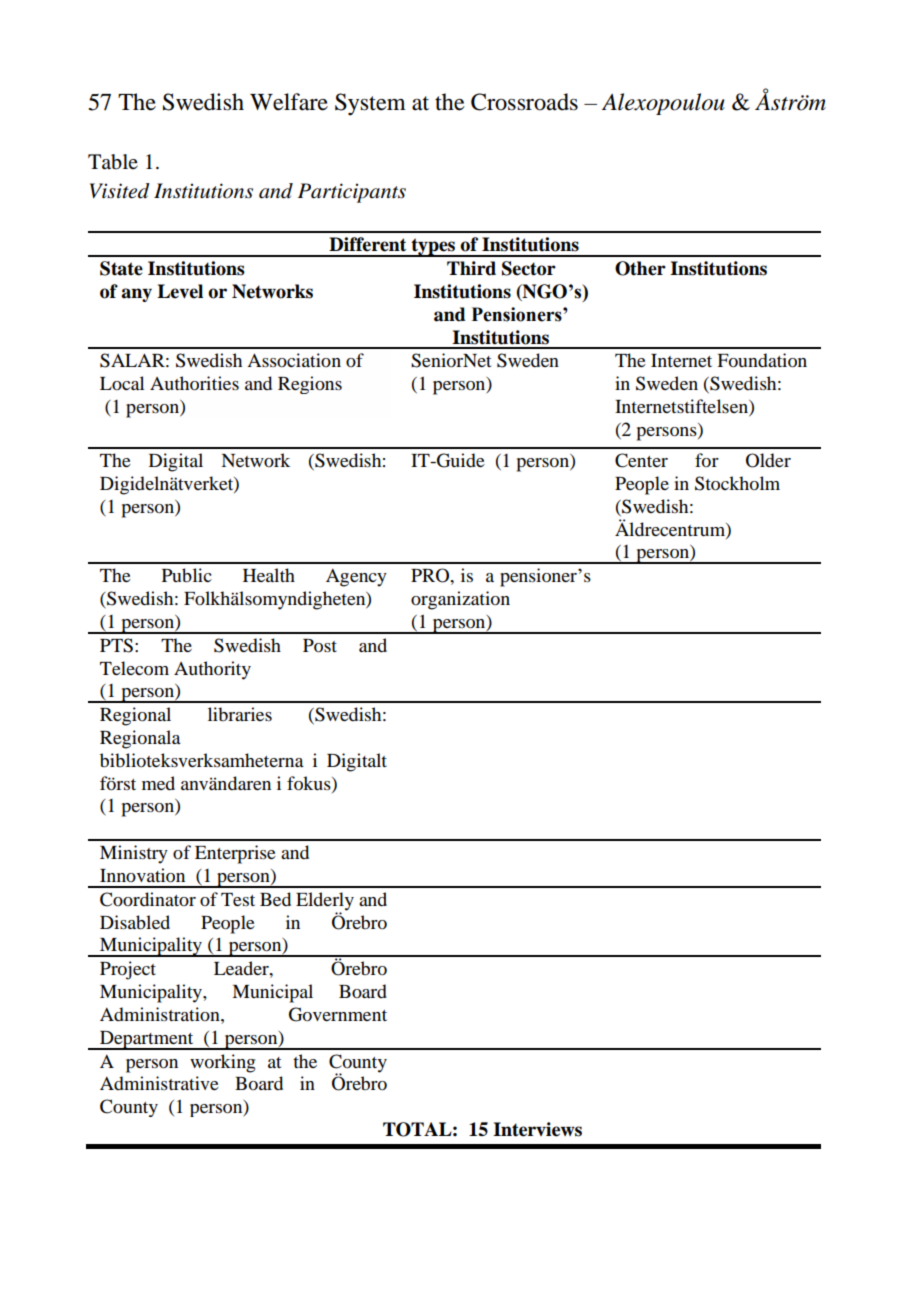 The image size is (924, 1311). What do you see at coordinates (235, 854) in the screenshot?
I see `Enterprise` at bounding box center [235, 854].
